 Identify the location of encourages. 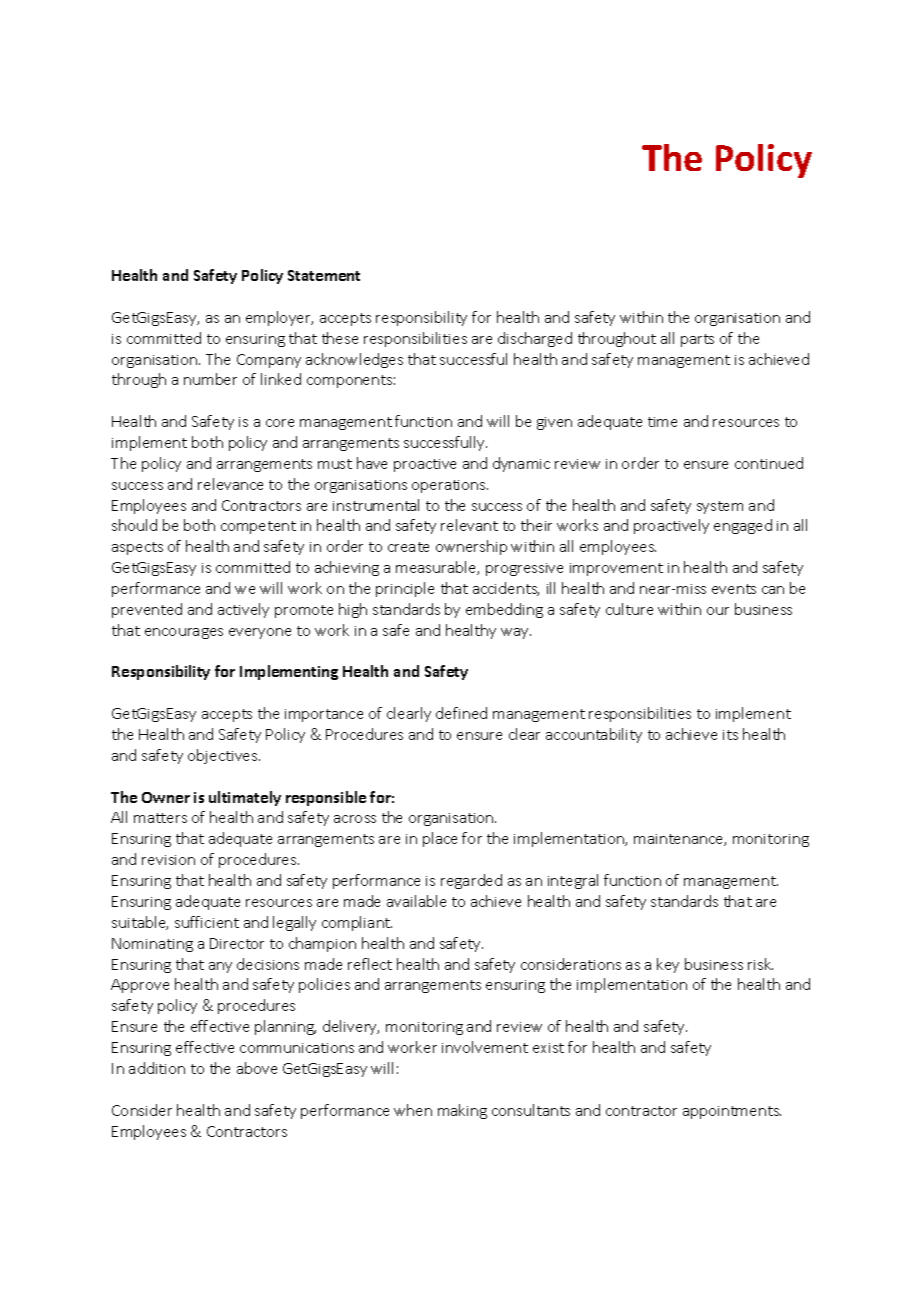
(184, 633).
